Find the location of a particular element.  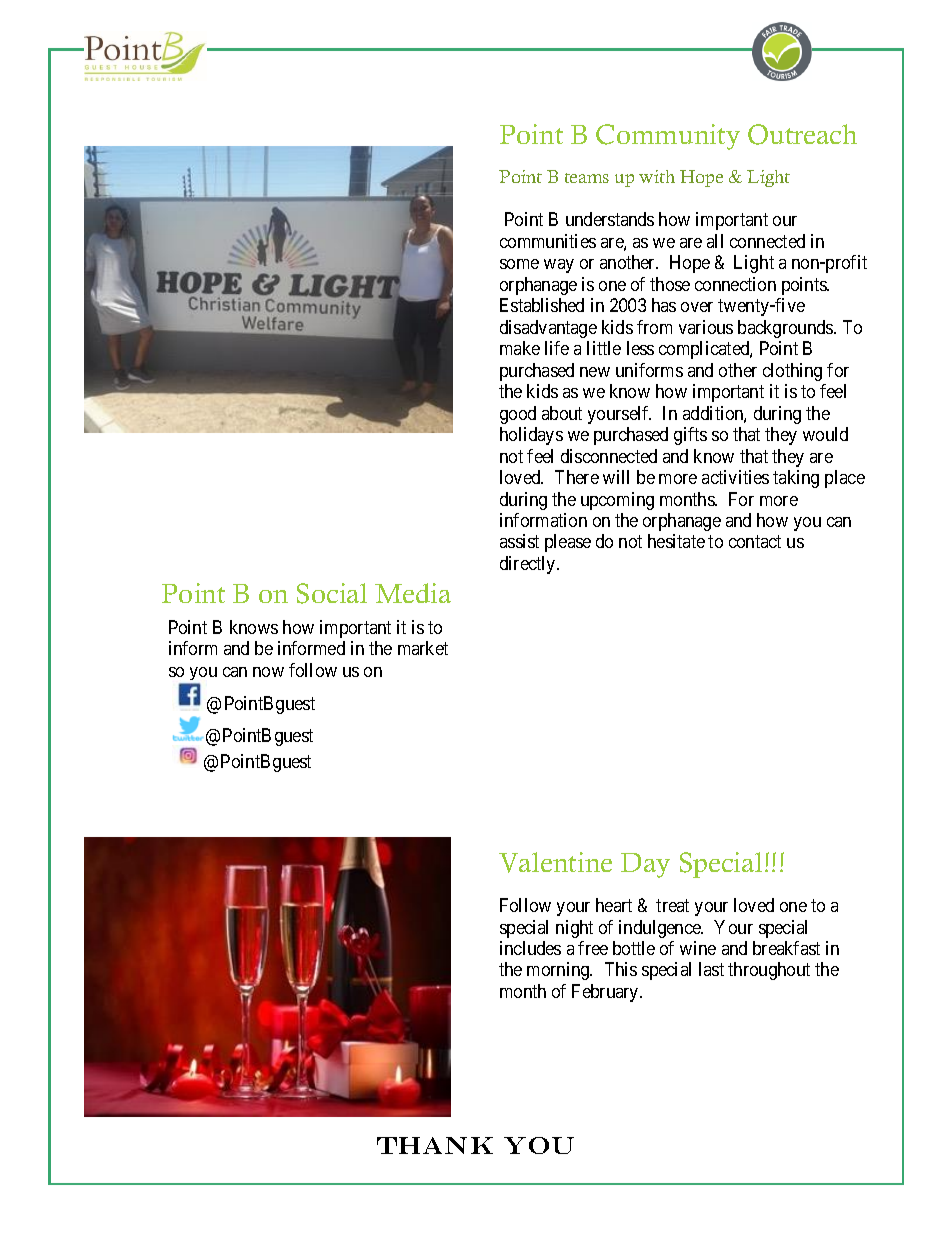

good is located at coordinates (518, 415).
